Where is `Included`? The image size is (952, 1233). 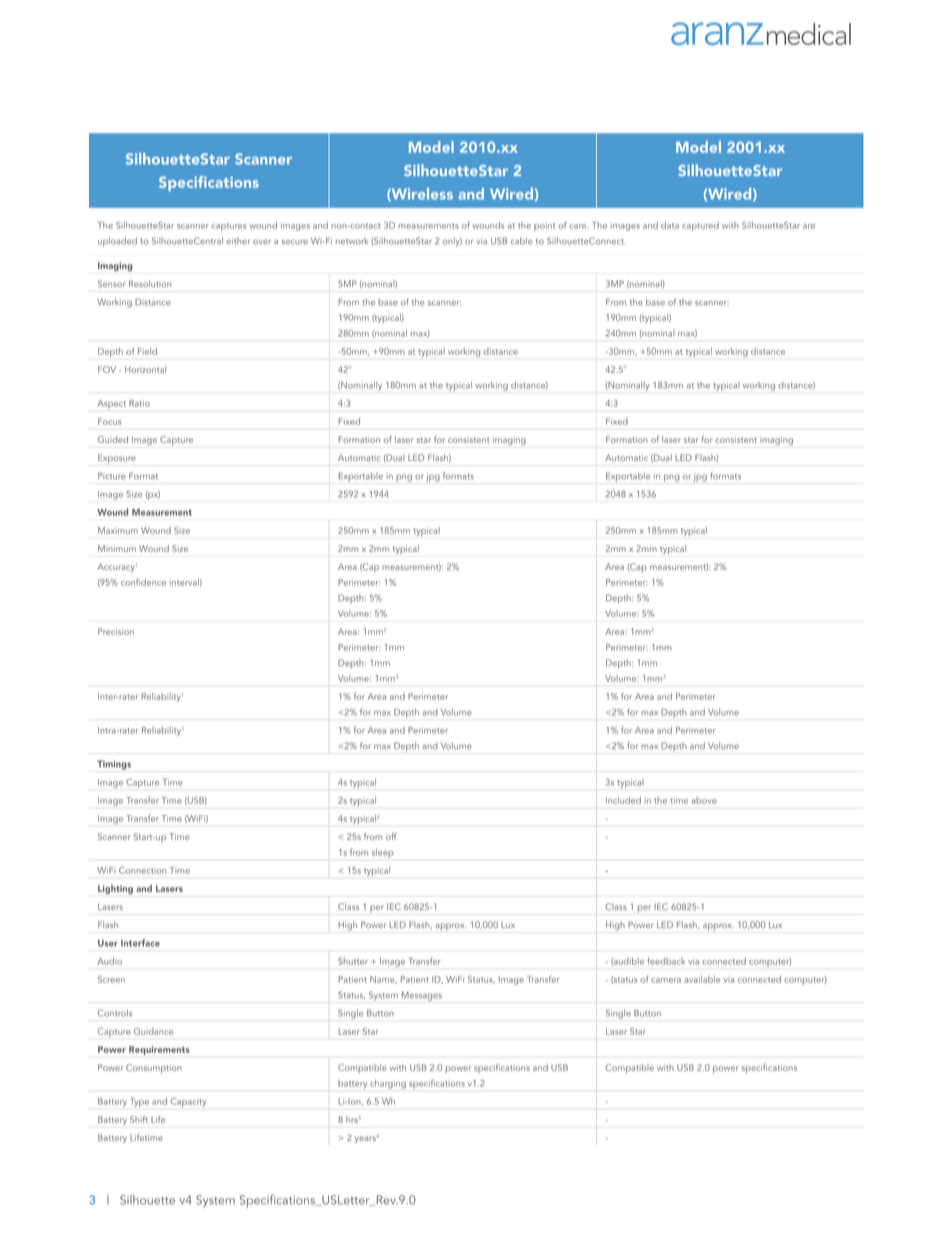
Included is located at coordinates (623, 800).
